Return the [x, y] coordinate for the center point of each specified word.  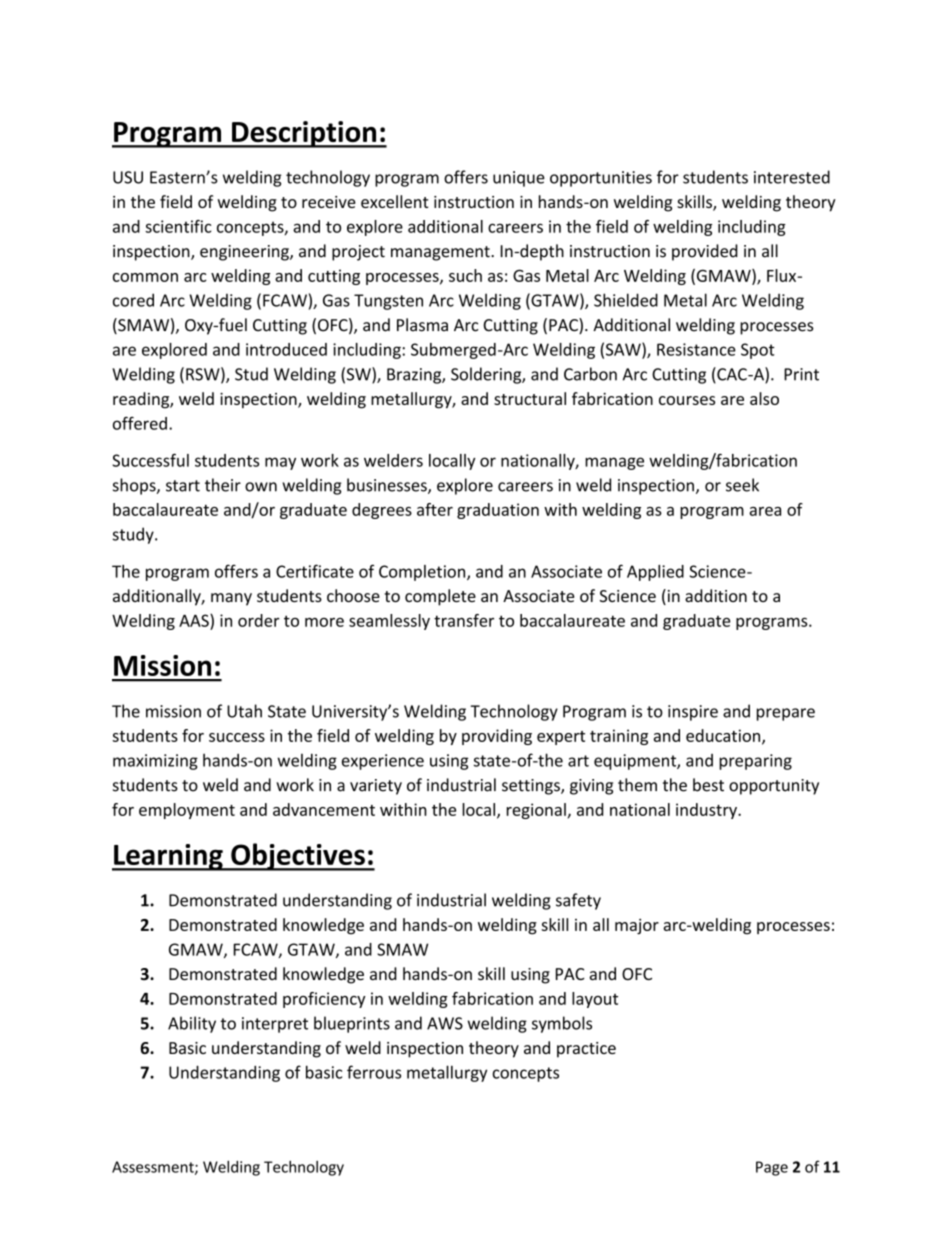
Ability [192, 1024]
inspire [693, 713]
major [637, 927]
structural [530, 398]
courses [687, 400]
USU [128, 177]
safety [578, 901]
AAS [195, 620]
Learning [168, 857]
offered [140, 423]
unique [519, 179]
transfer [464, 620]
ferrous [374, 1072]
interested [792, 177]
